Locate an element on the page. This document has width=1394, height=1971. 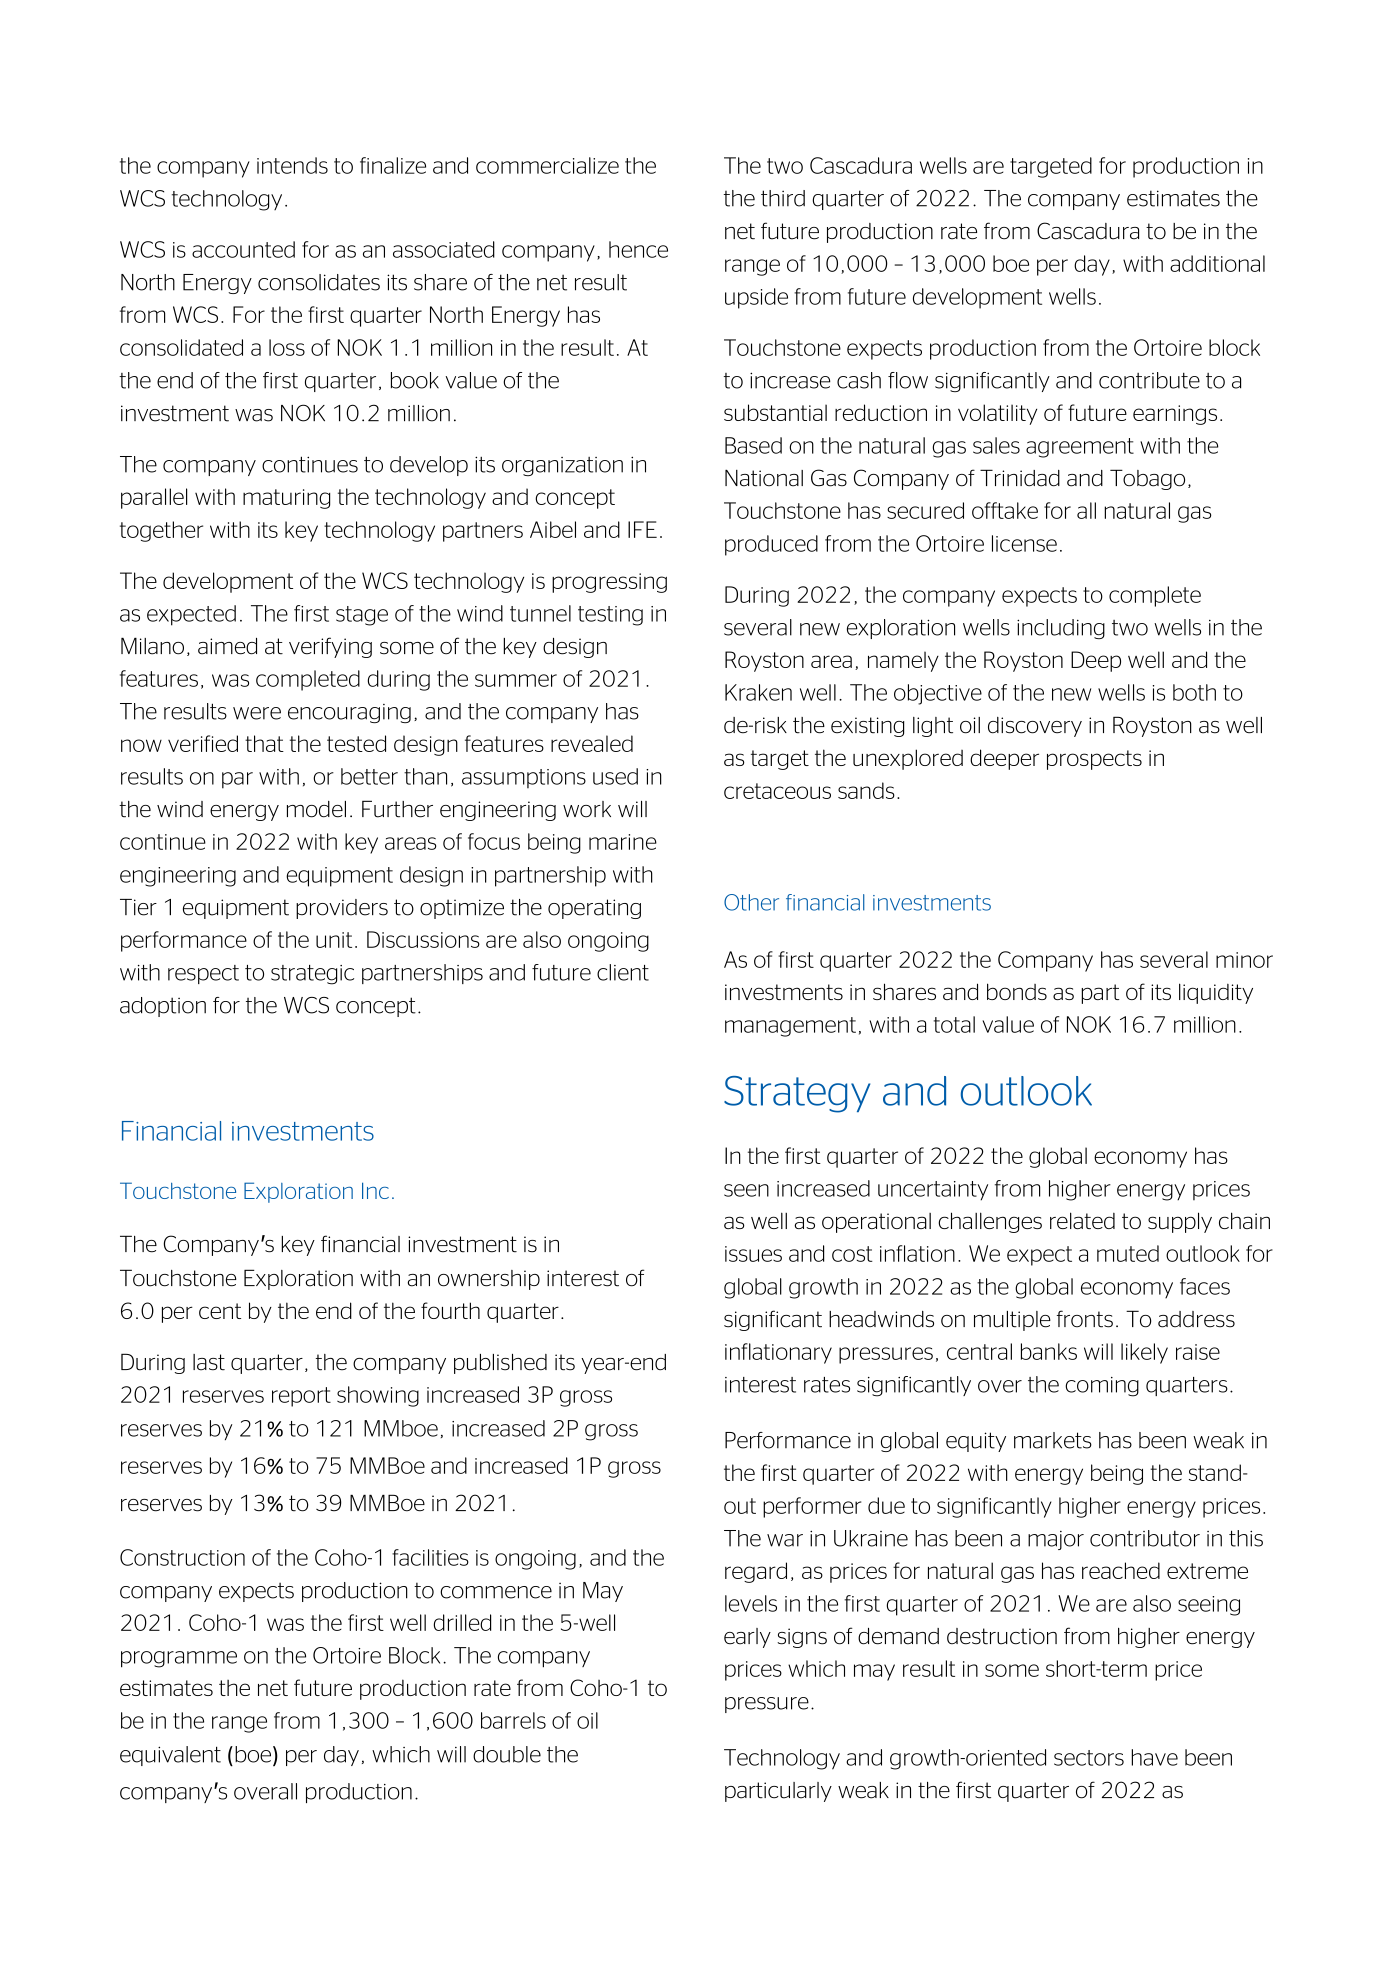
including is located at coordinates (1061, 629).
